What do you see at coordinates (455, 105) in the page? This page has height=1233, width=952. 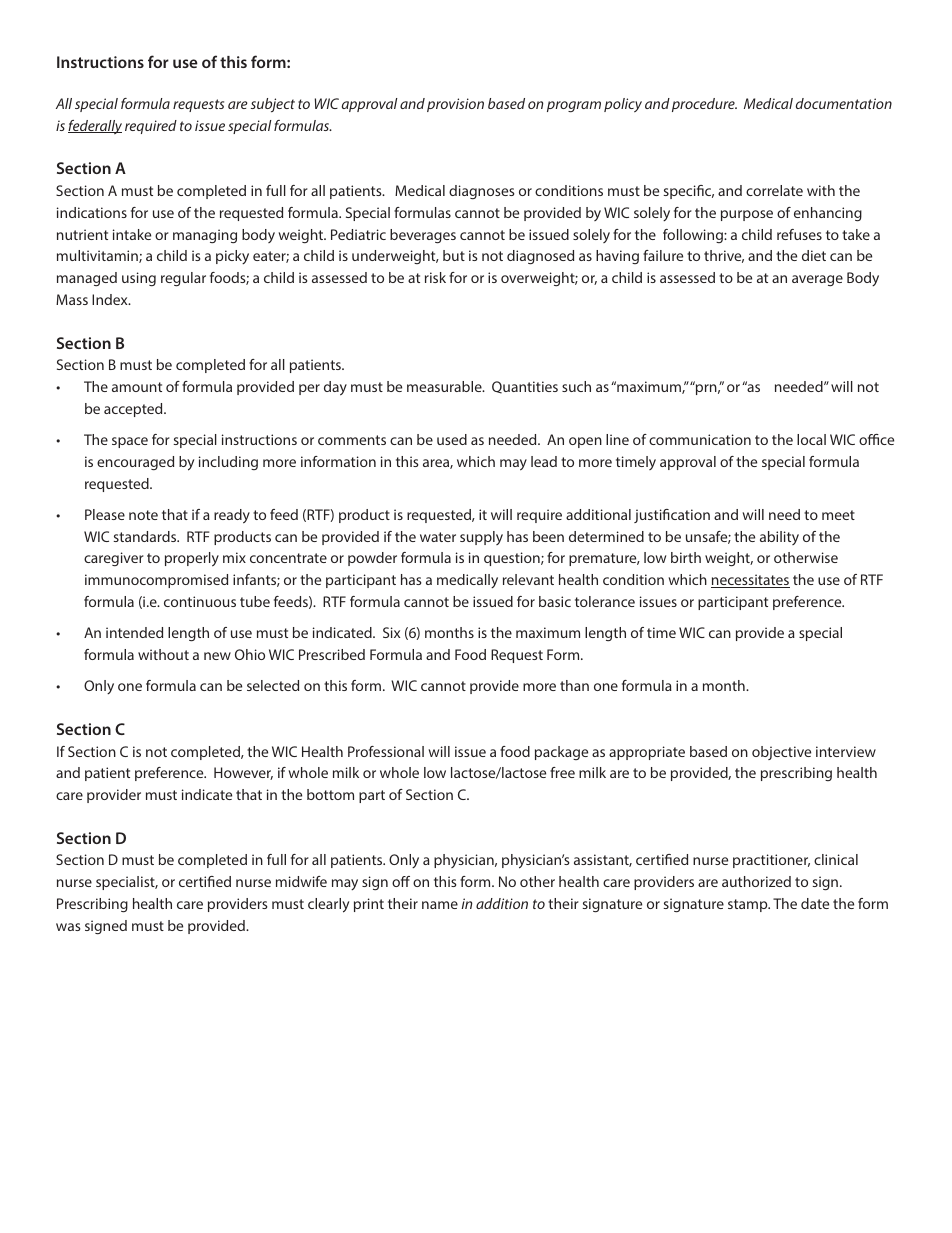 I see `provision` at bounding box center [455, 105].
